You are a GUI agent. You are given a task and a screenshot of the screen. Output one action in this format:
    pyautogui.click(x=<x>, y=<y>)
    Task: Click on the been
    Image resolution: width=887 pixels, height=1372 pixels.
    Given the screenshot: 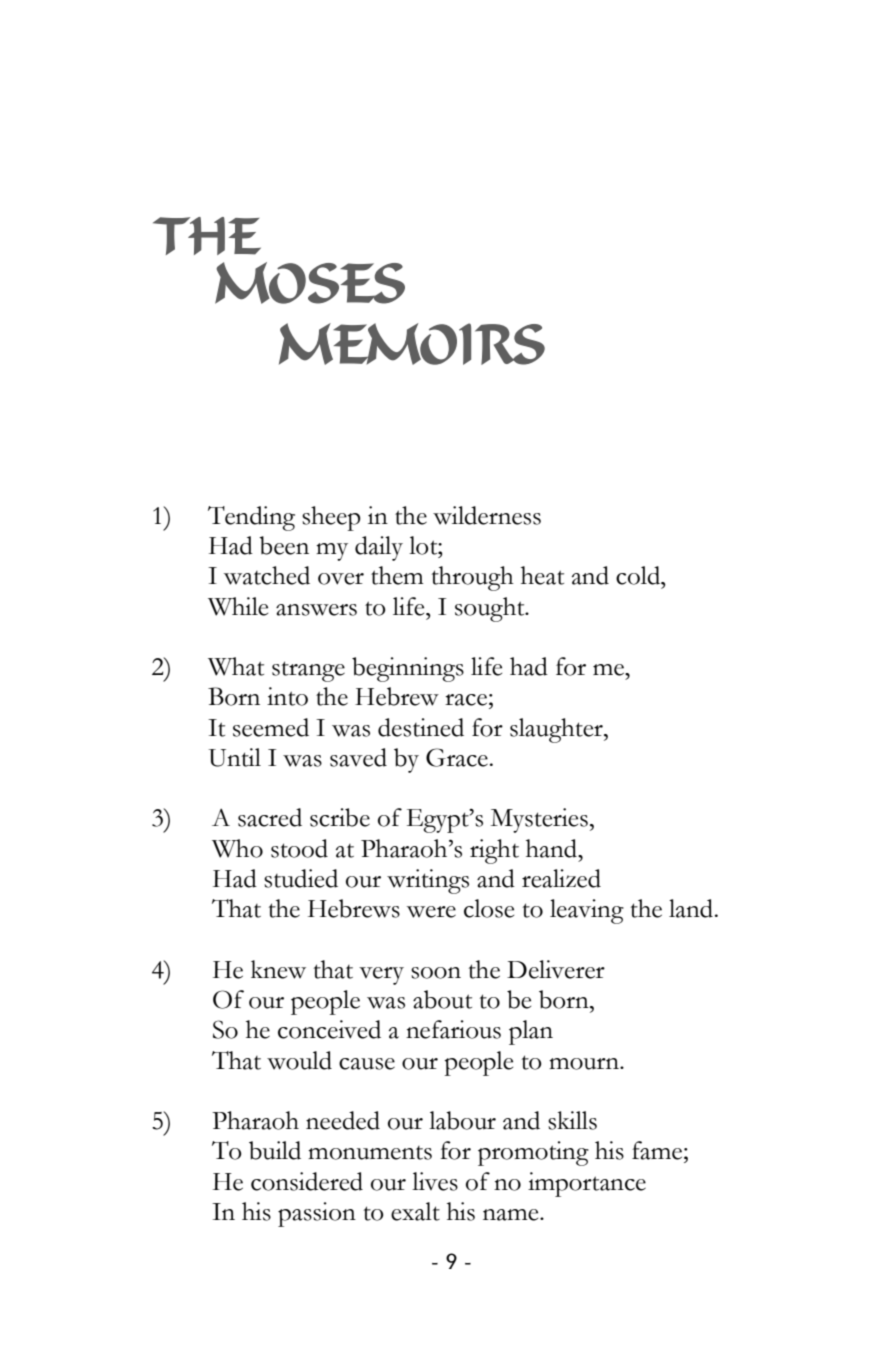 What is the action you would take?
    pyautogui.click(x=284, y=545)
